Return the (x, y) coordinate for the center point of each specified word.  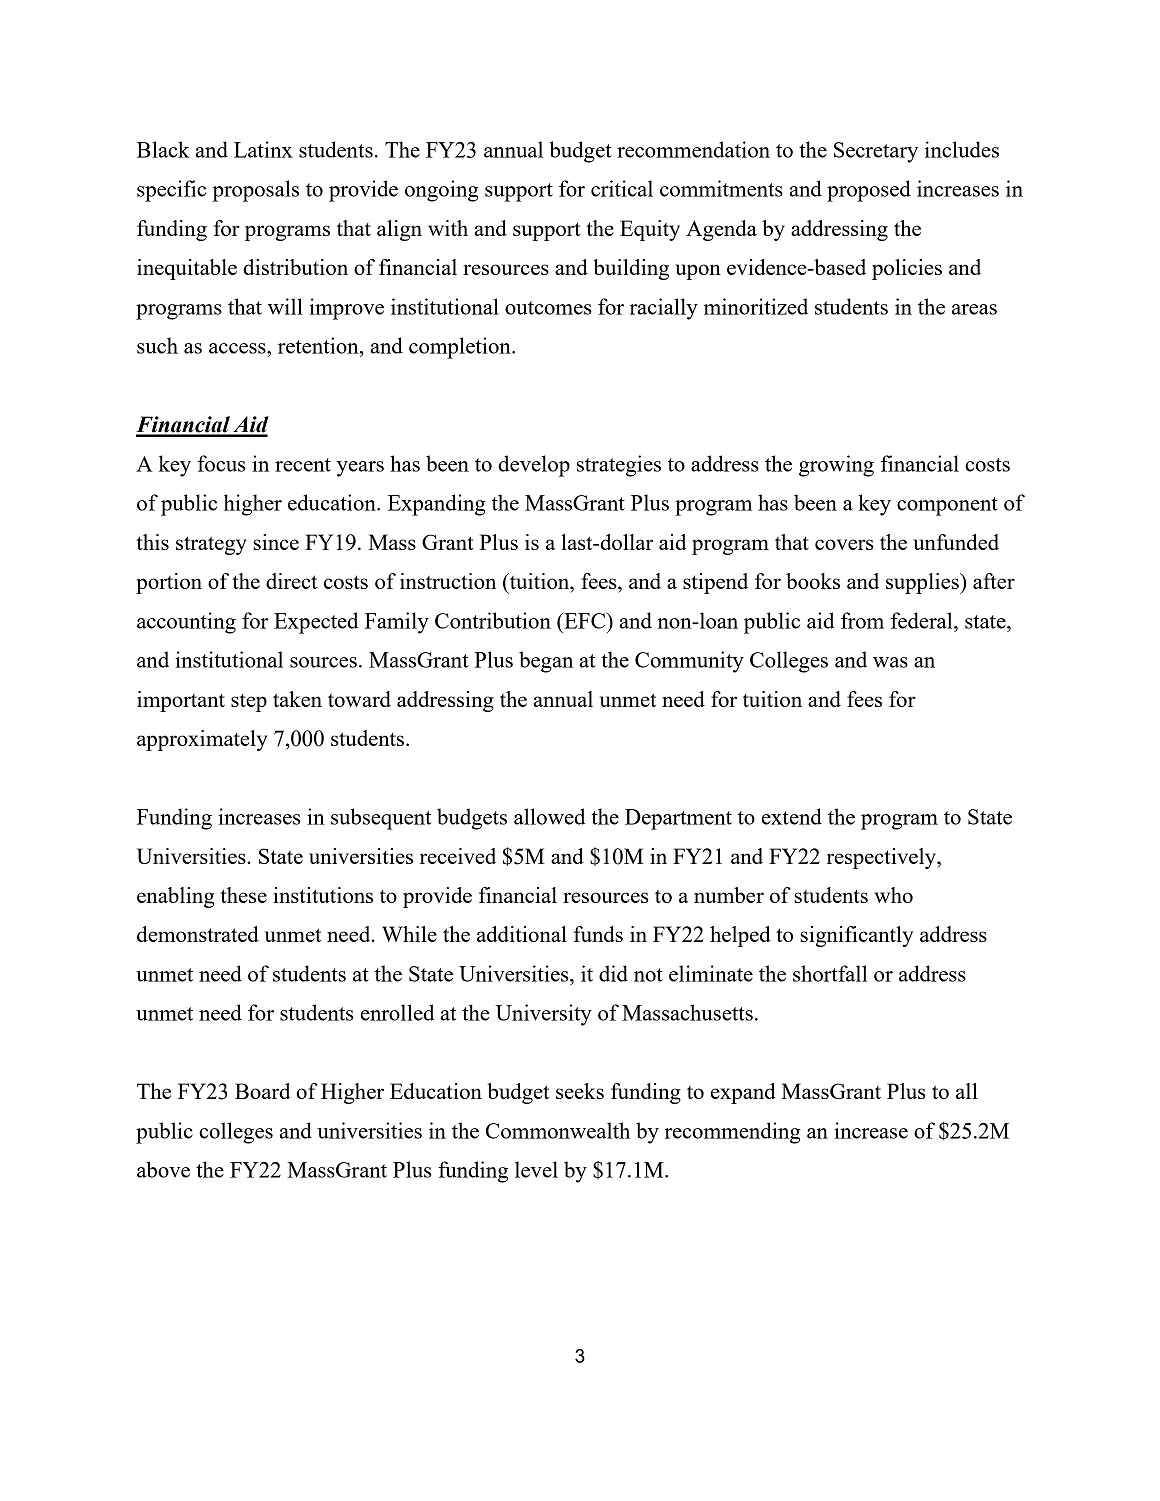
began (546, 662)
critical (622, 188)
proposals (255, 191)
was (890, 662)
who (893, 895)
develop (534, 466)
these (243, 895)
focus (221, 463)
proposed (869, 191)
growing (836, 466)
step (249, 703)
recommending (733, 1133)
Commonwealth (558, 1130)
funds (598, 934)
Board (262, 1091)
